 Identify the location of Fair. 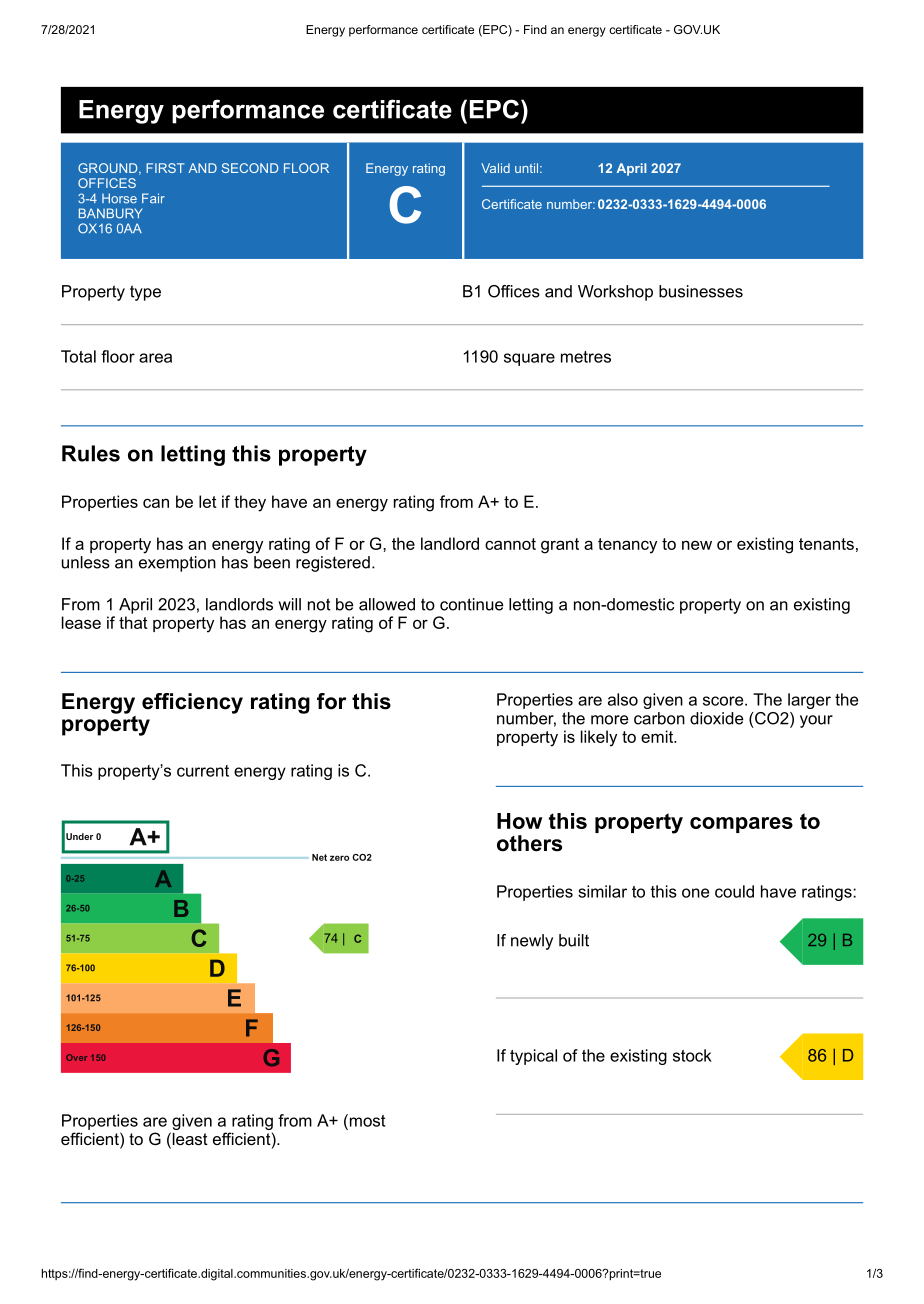
(153, 198).
